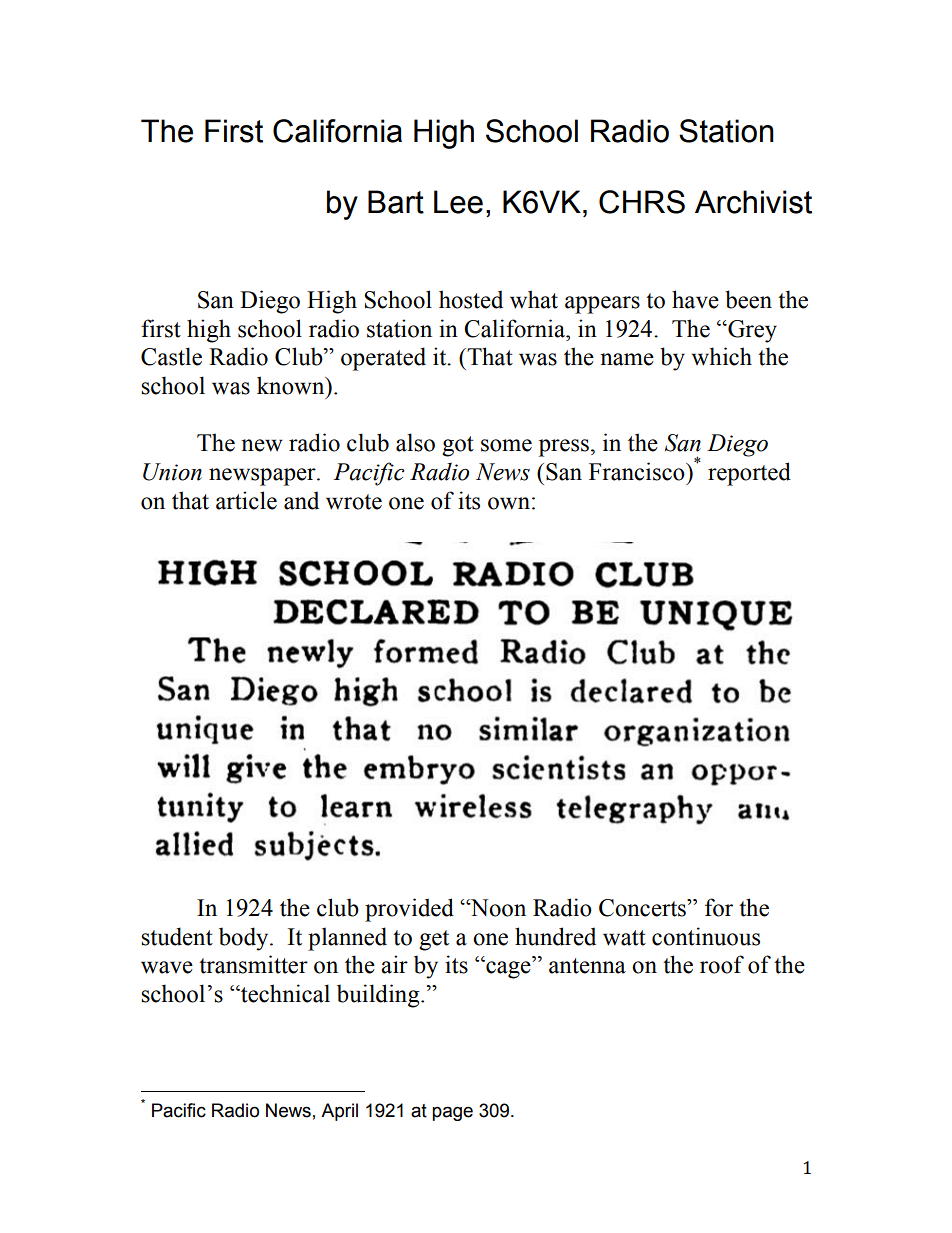  What do you see at coordinates (458, 446) in the screenshot?
I see `got` at bounding box center [458, 446].
